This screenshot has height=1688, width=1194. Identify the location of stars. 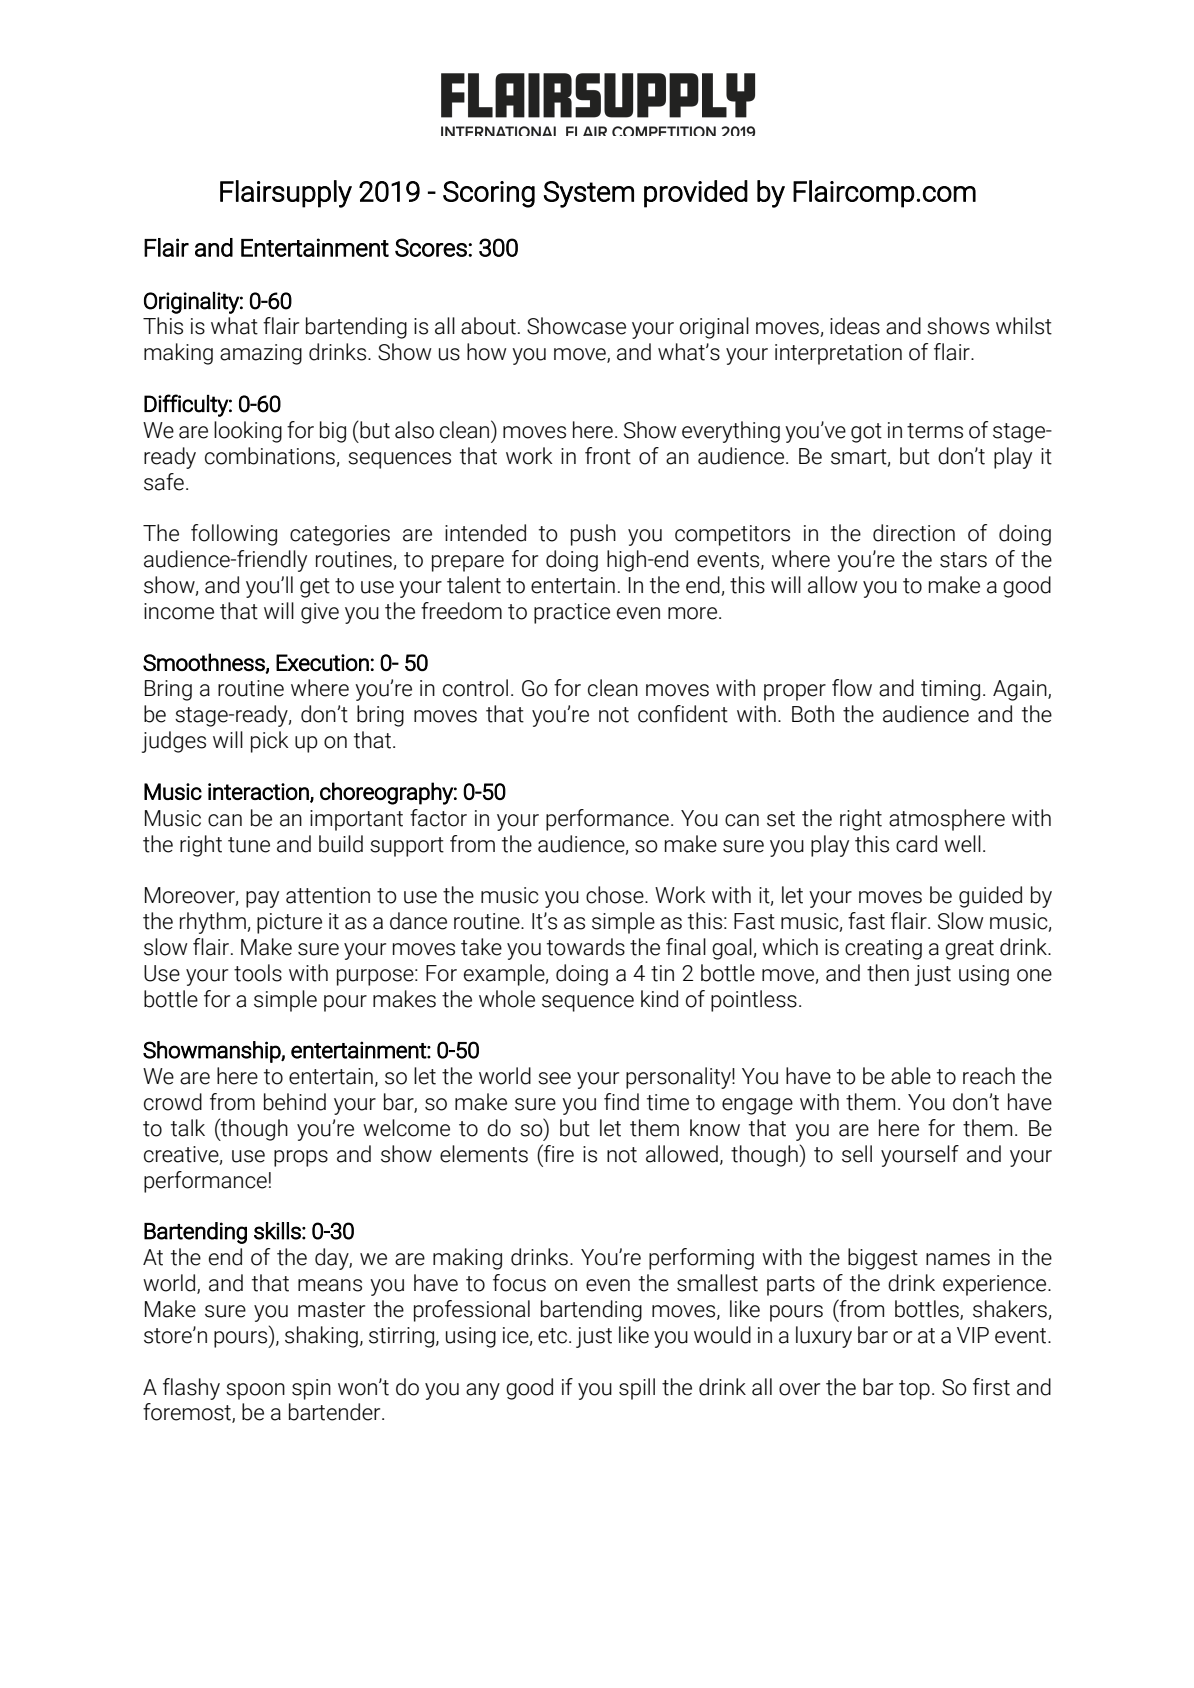
(963, 560).
